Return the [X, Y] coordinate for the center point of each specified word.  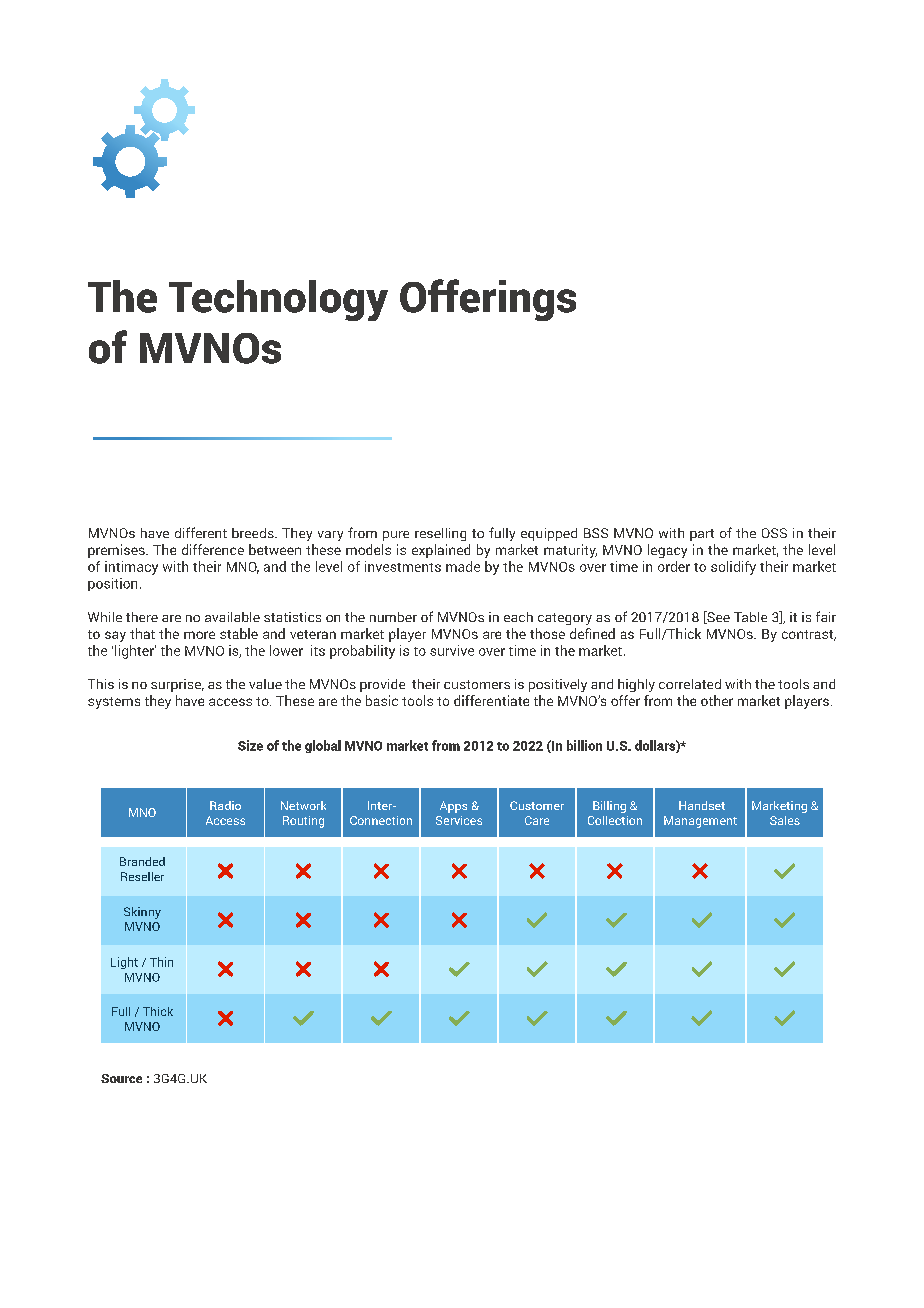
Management [700, 822]
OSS [774, 533]
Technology [278, 300]
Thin [161, 962]
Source [121, 1078]
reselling [440, 534]
